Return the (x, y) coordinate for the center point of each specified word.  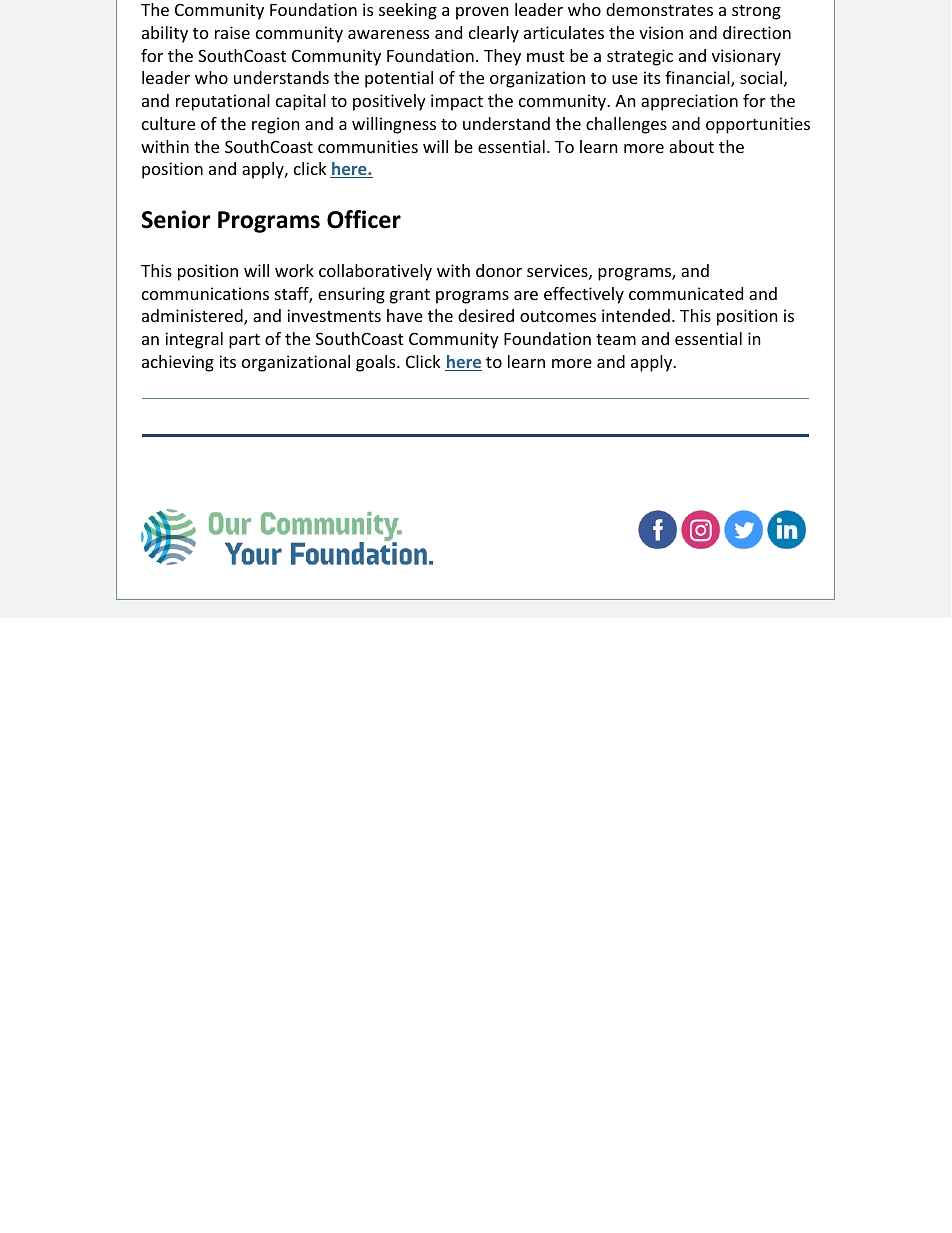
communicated (686, 293)
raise (232, 32)
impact (457, 102)
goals (377, 363)
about (691, 146)
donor (499, 270)
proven (482, 13)
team (616, 339)
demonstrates (659, 9)
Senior (176, 219)
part (244, 341)
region (275, 125)
